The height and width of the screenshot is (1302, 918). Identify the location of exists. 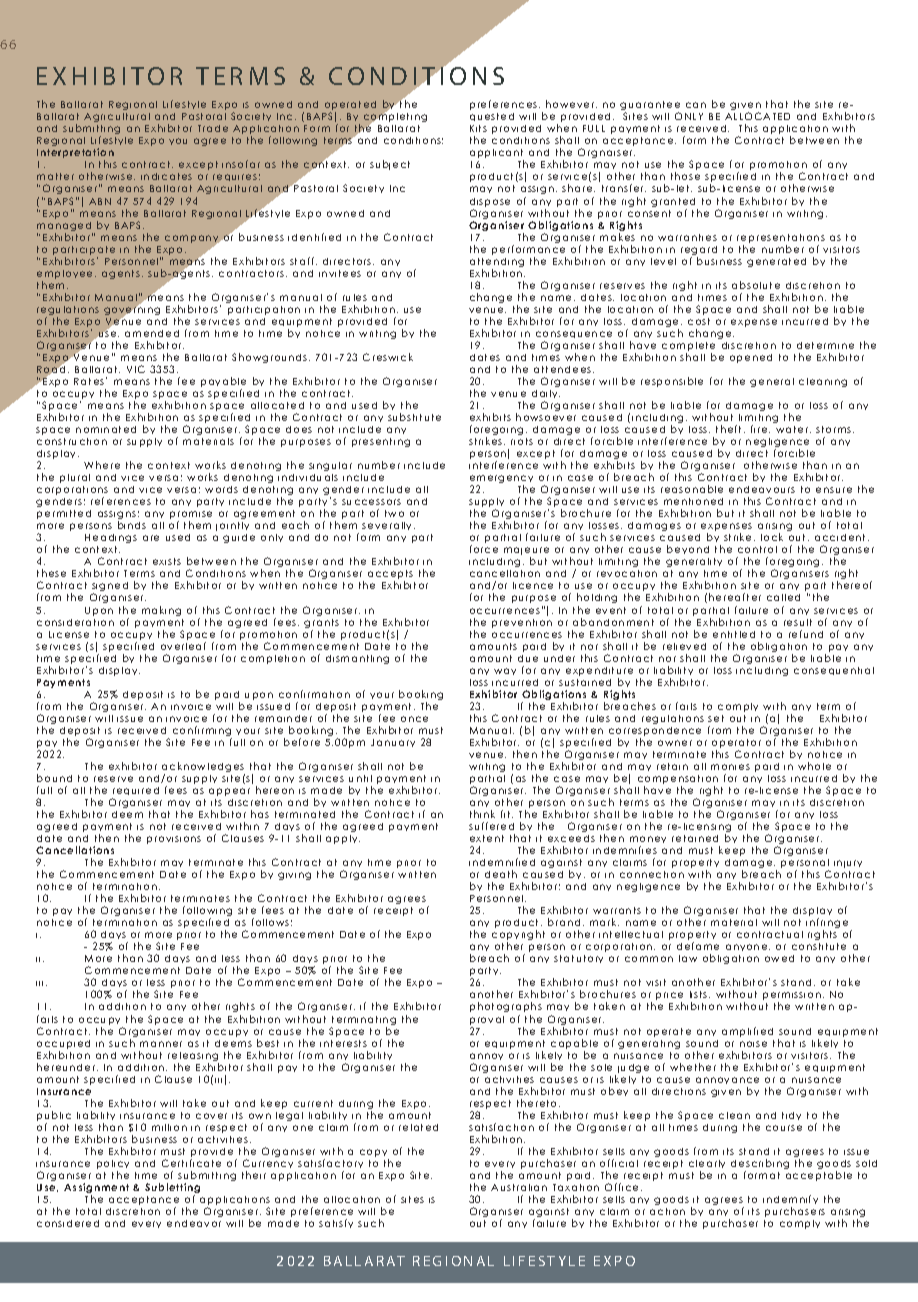
(167, 561).
